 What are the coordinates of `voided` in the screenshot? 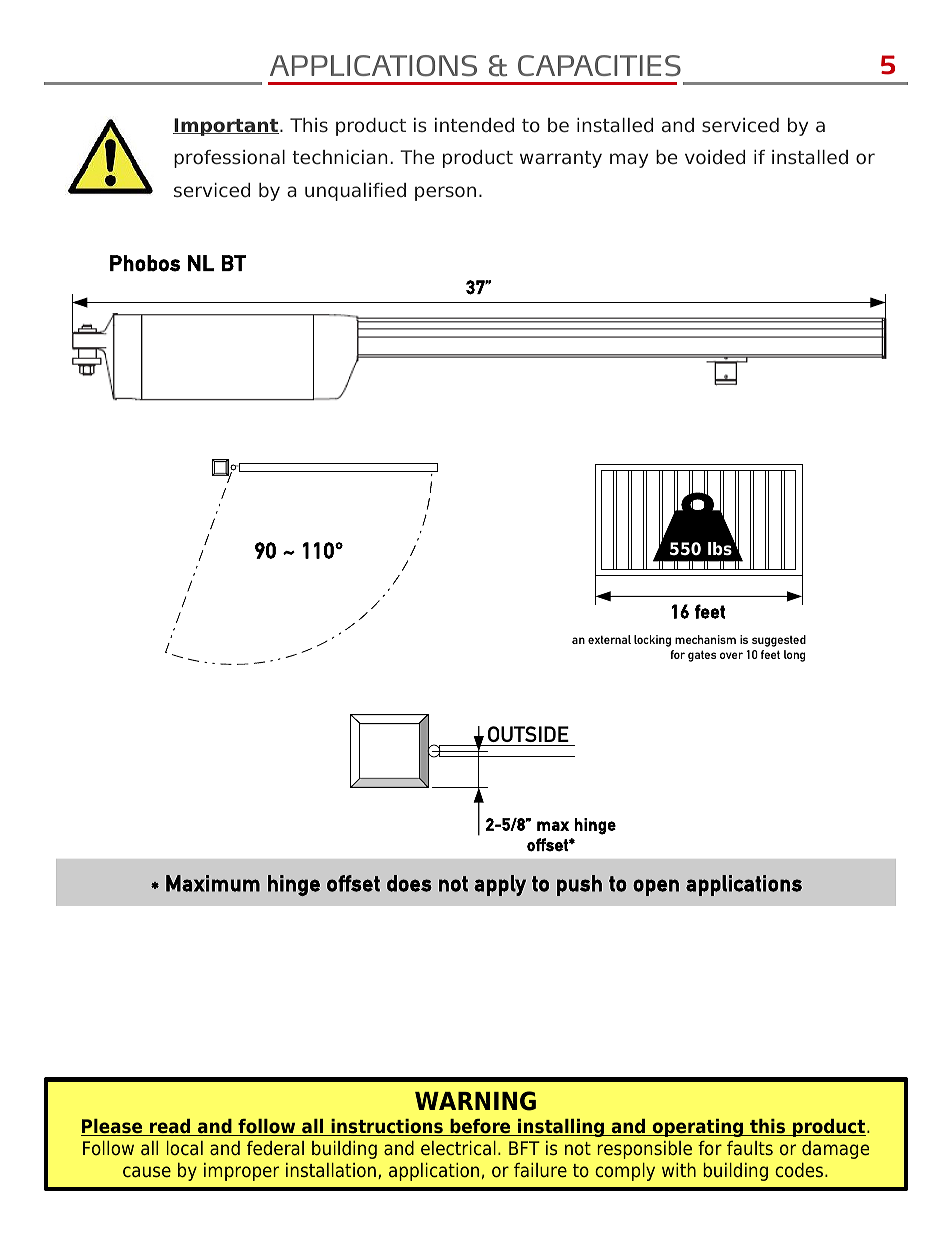 It's located at (715, 157).
